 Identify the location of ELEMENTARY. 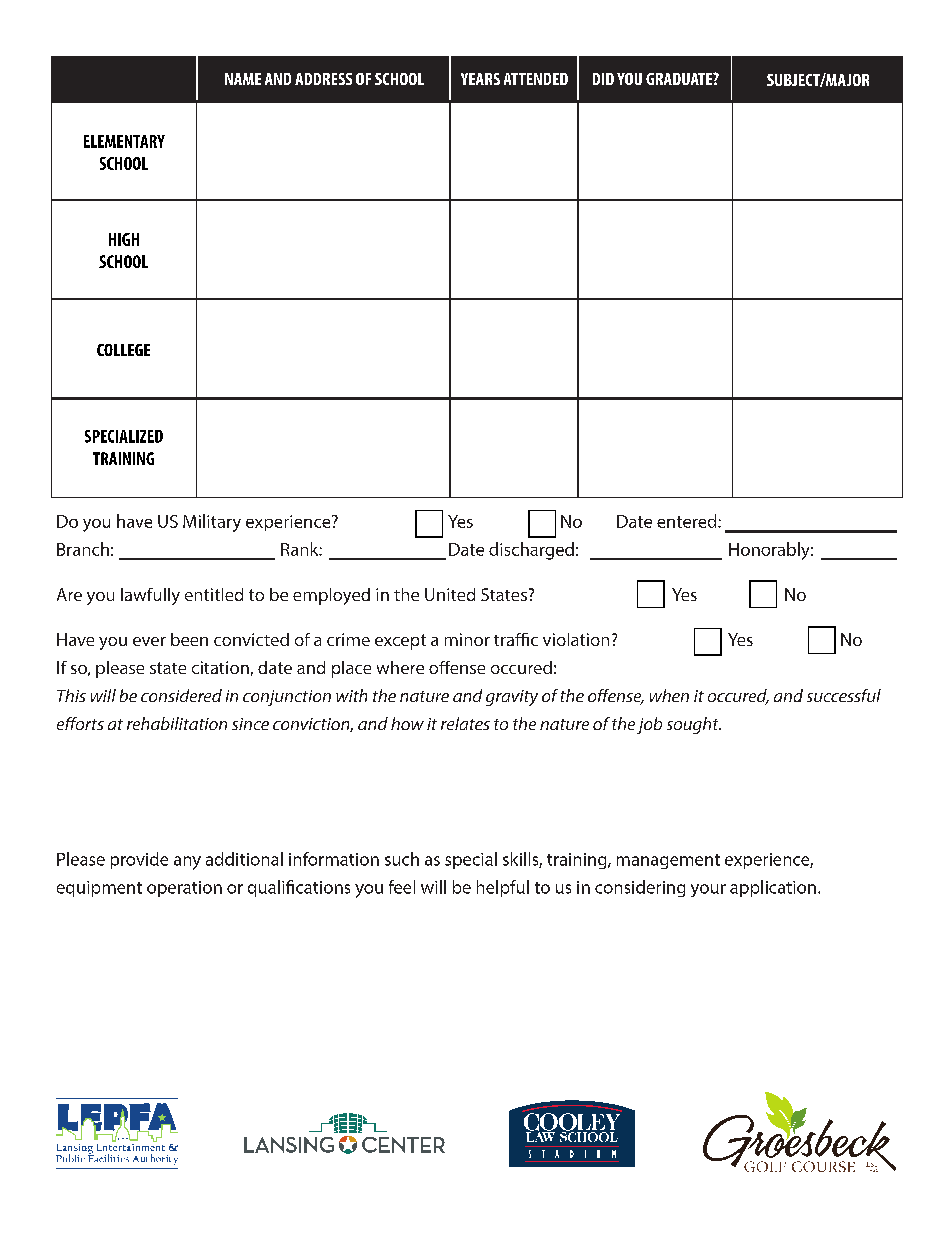
(124, 141).
